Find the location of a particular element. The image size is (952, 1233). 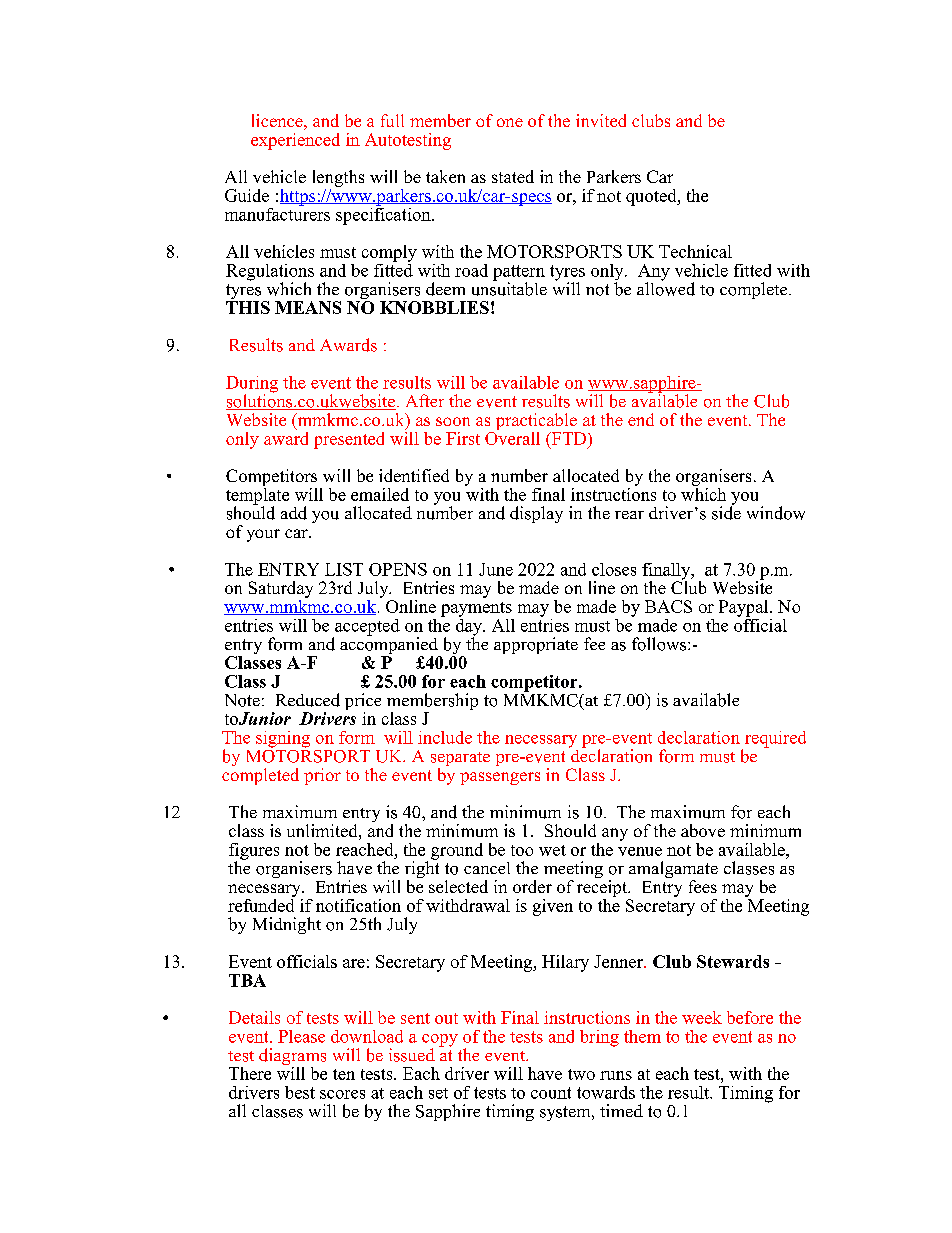

prior is located at coordinates (322, 776).
